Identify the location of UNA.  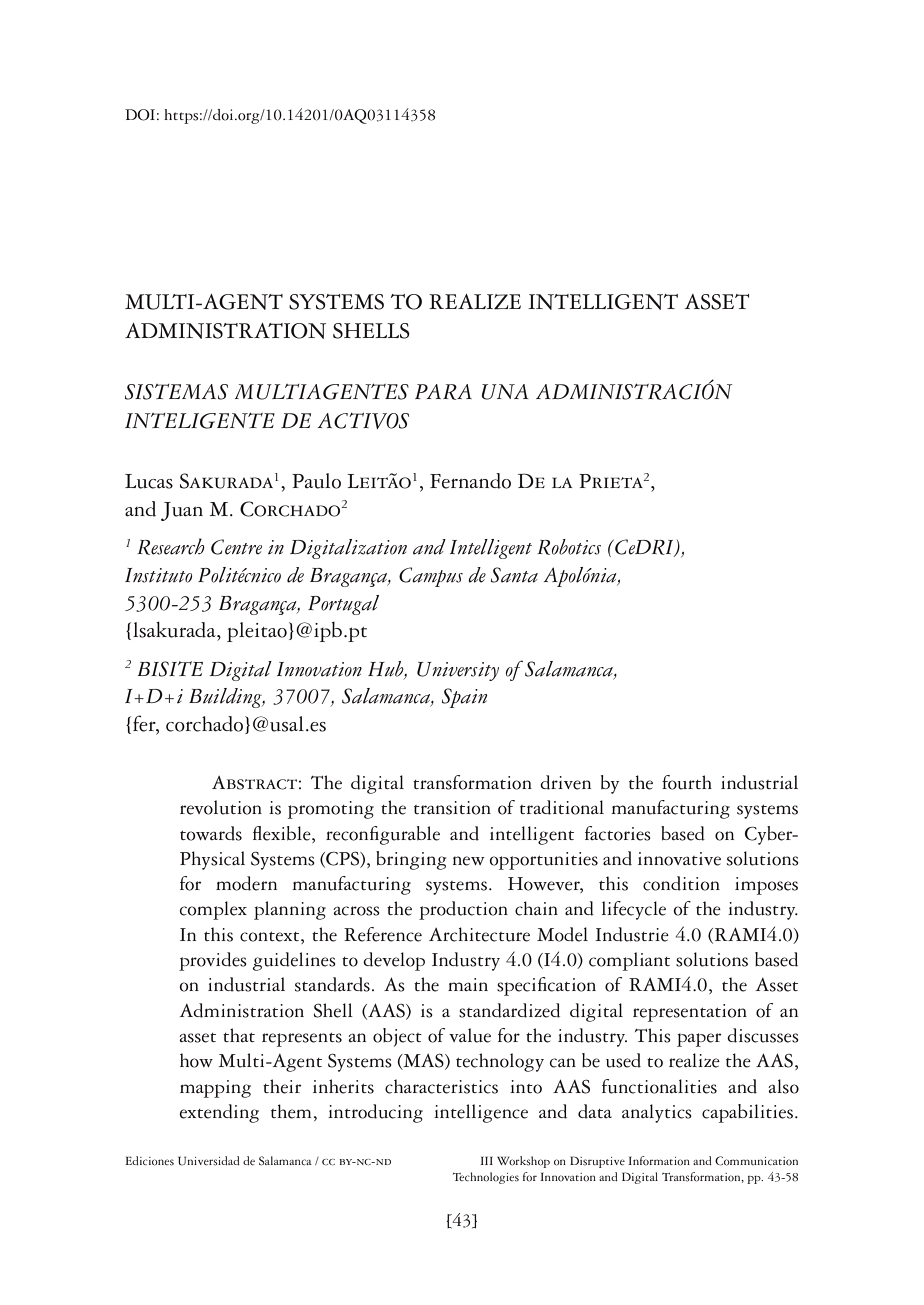
(505, 392).
